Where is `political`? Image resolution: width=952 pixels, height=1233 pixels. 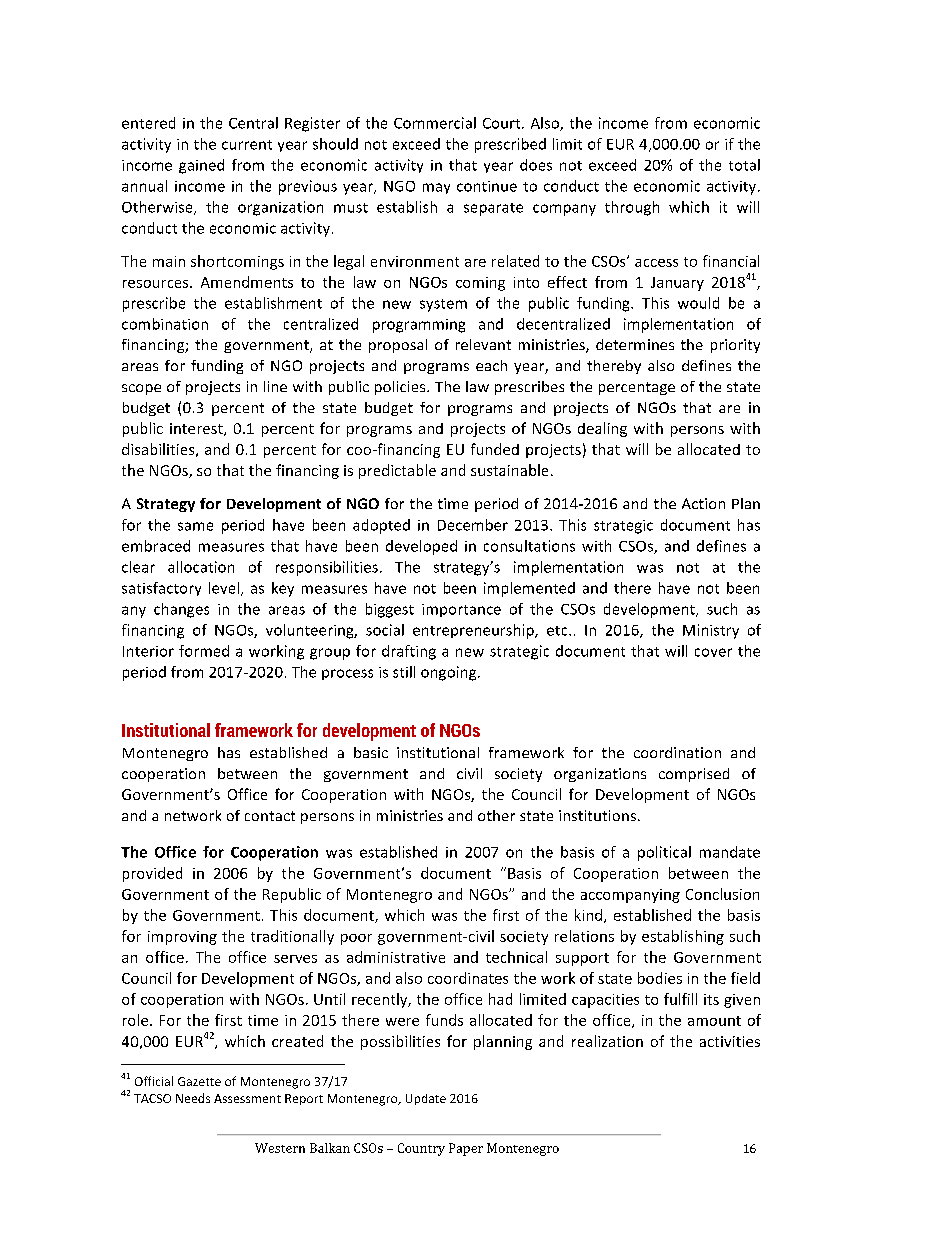
political is located at coordinates (664, 853).
